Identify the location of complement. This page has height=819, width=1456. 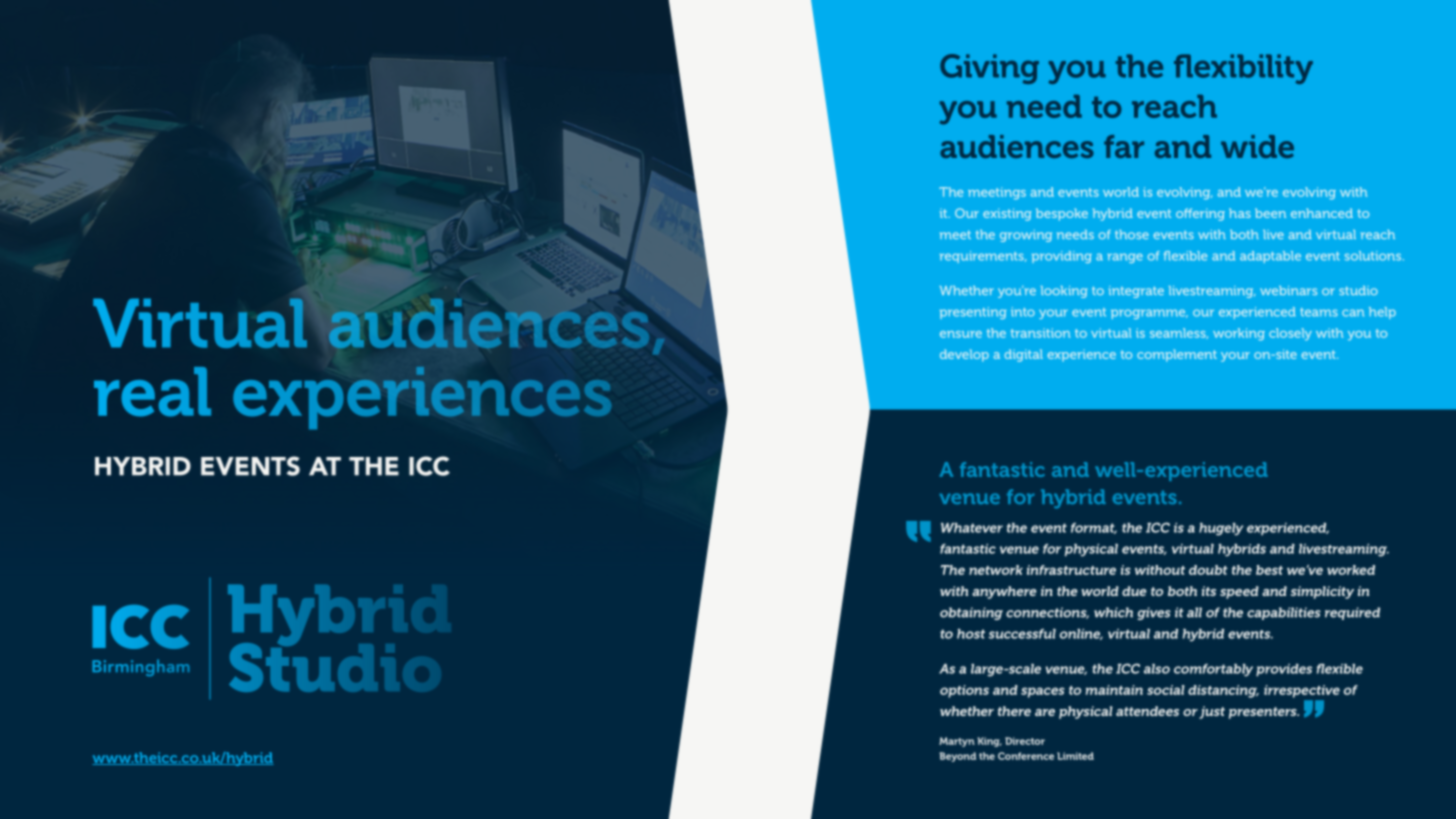
(1177, 355).
